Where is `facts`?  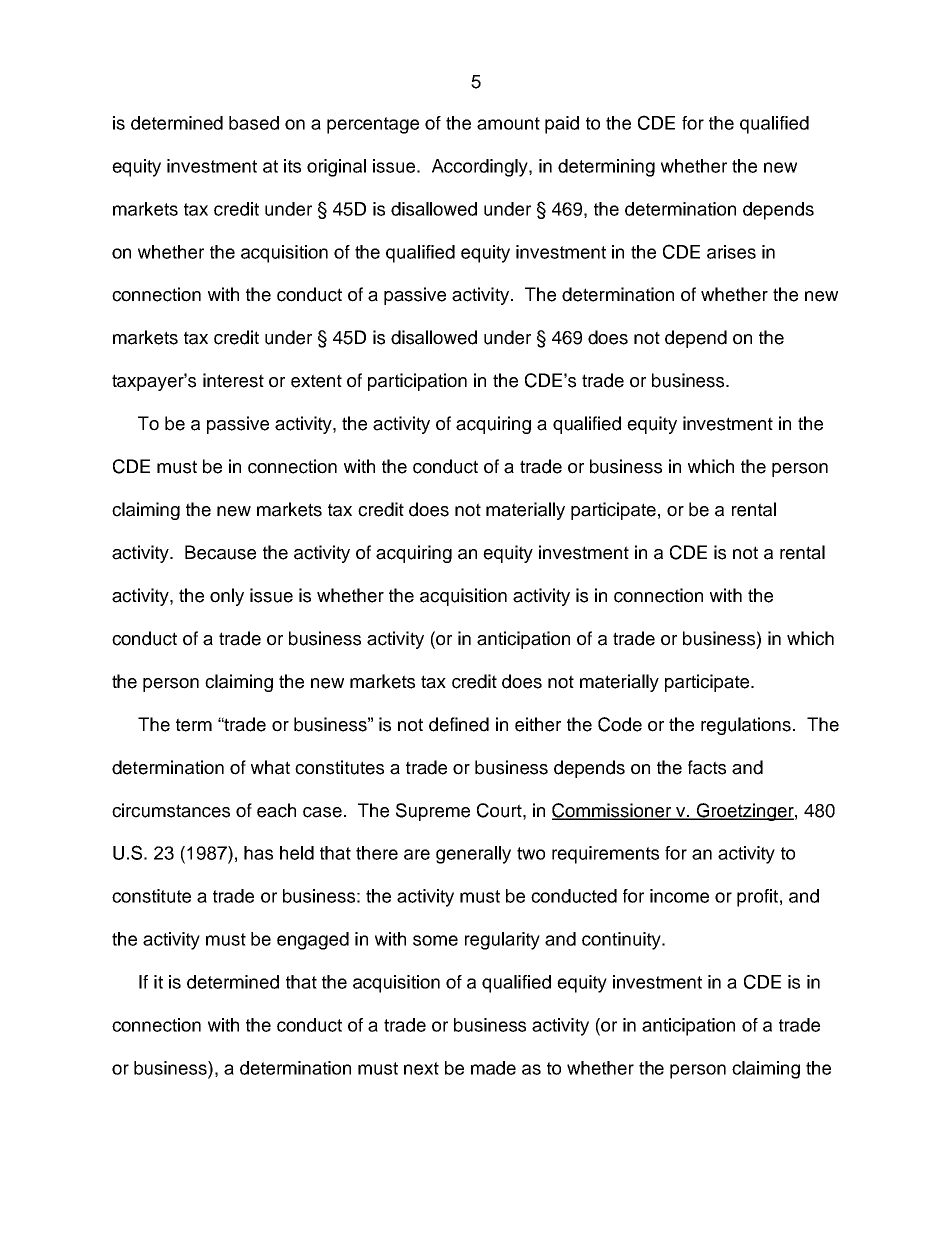
facts is located at coordinates (707, 767).
